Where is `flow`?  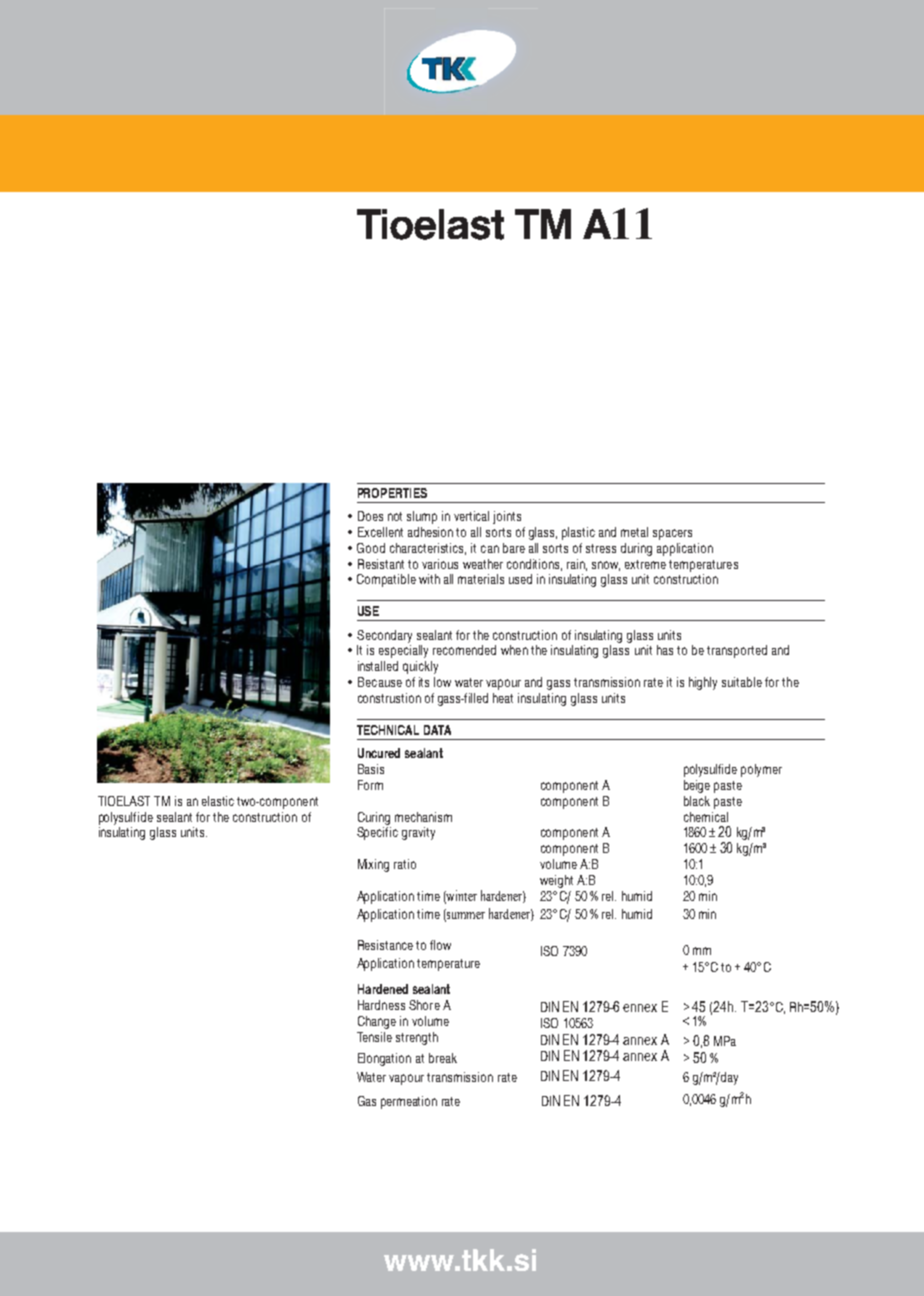 flow is located at coordinates (440, 945).
